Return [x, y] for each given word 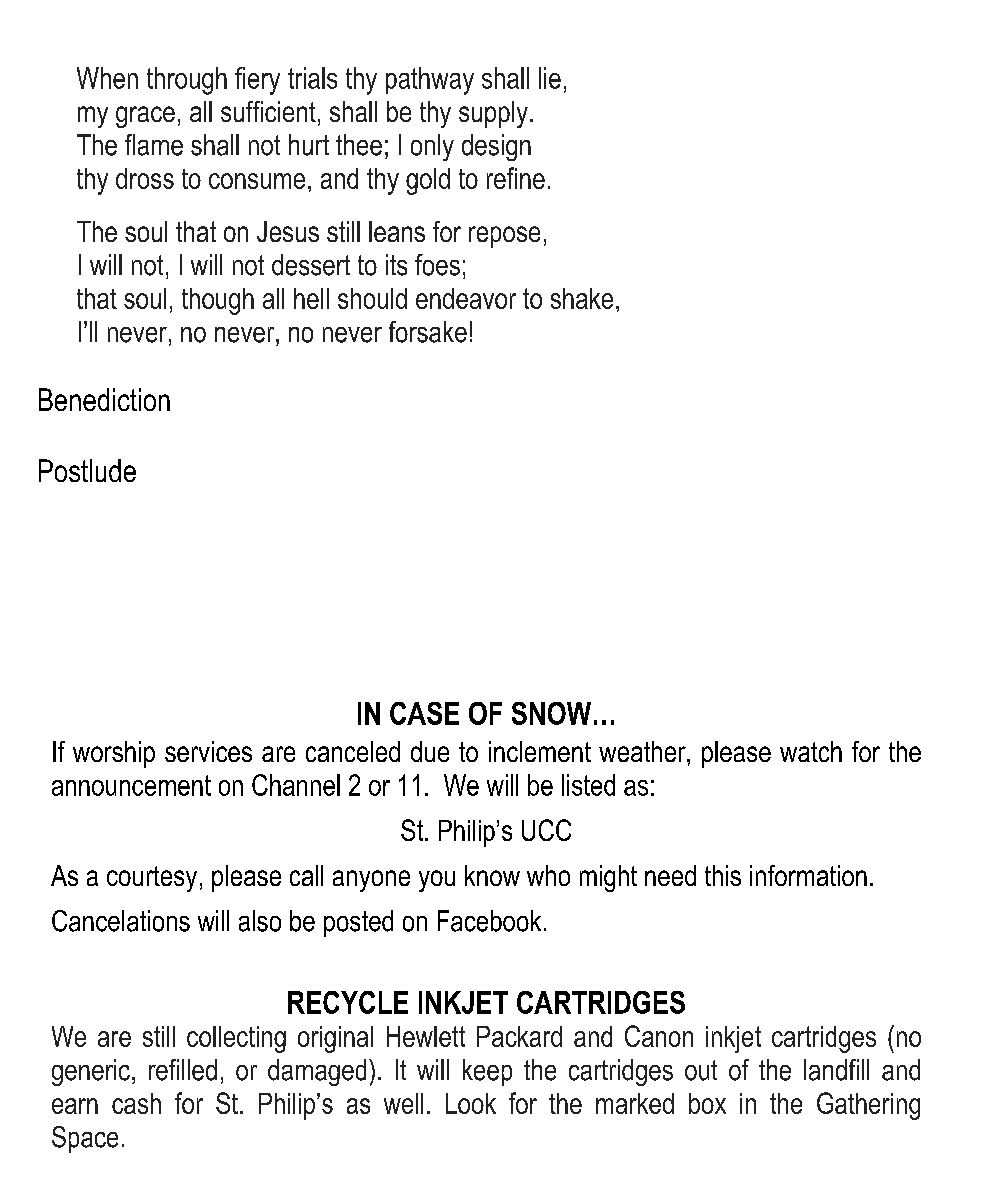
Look [471, 1103]
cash [136, 1103]
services [208, 751]
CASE [424, 713]
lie [550, 78]
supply [493, 114]
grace [145, 117]
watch [811, 751]
